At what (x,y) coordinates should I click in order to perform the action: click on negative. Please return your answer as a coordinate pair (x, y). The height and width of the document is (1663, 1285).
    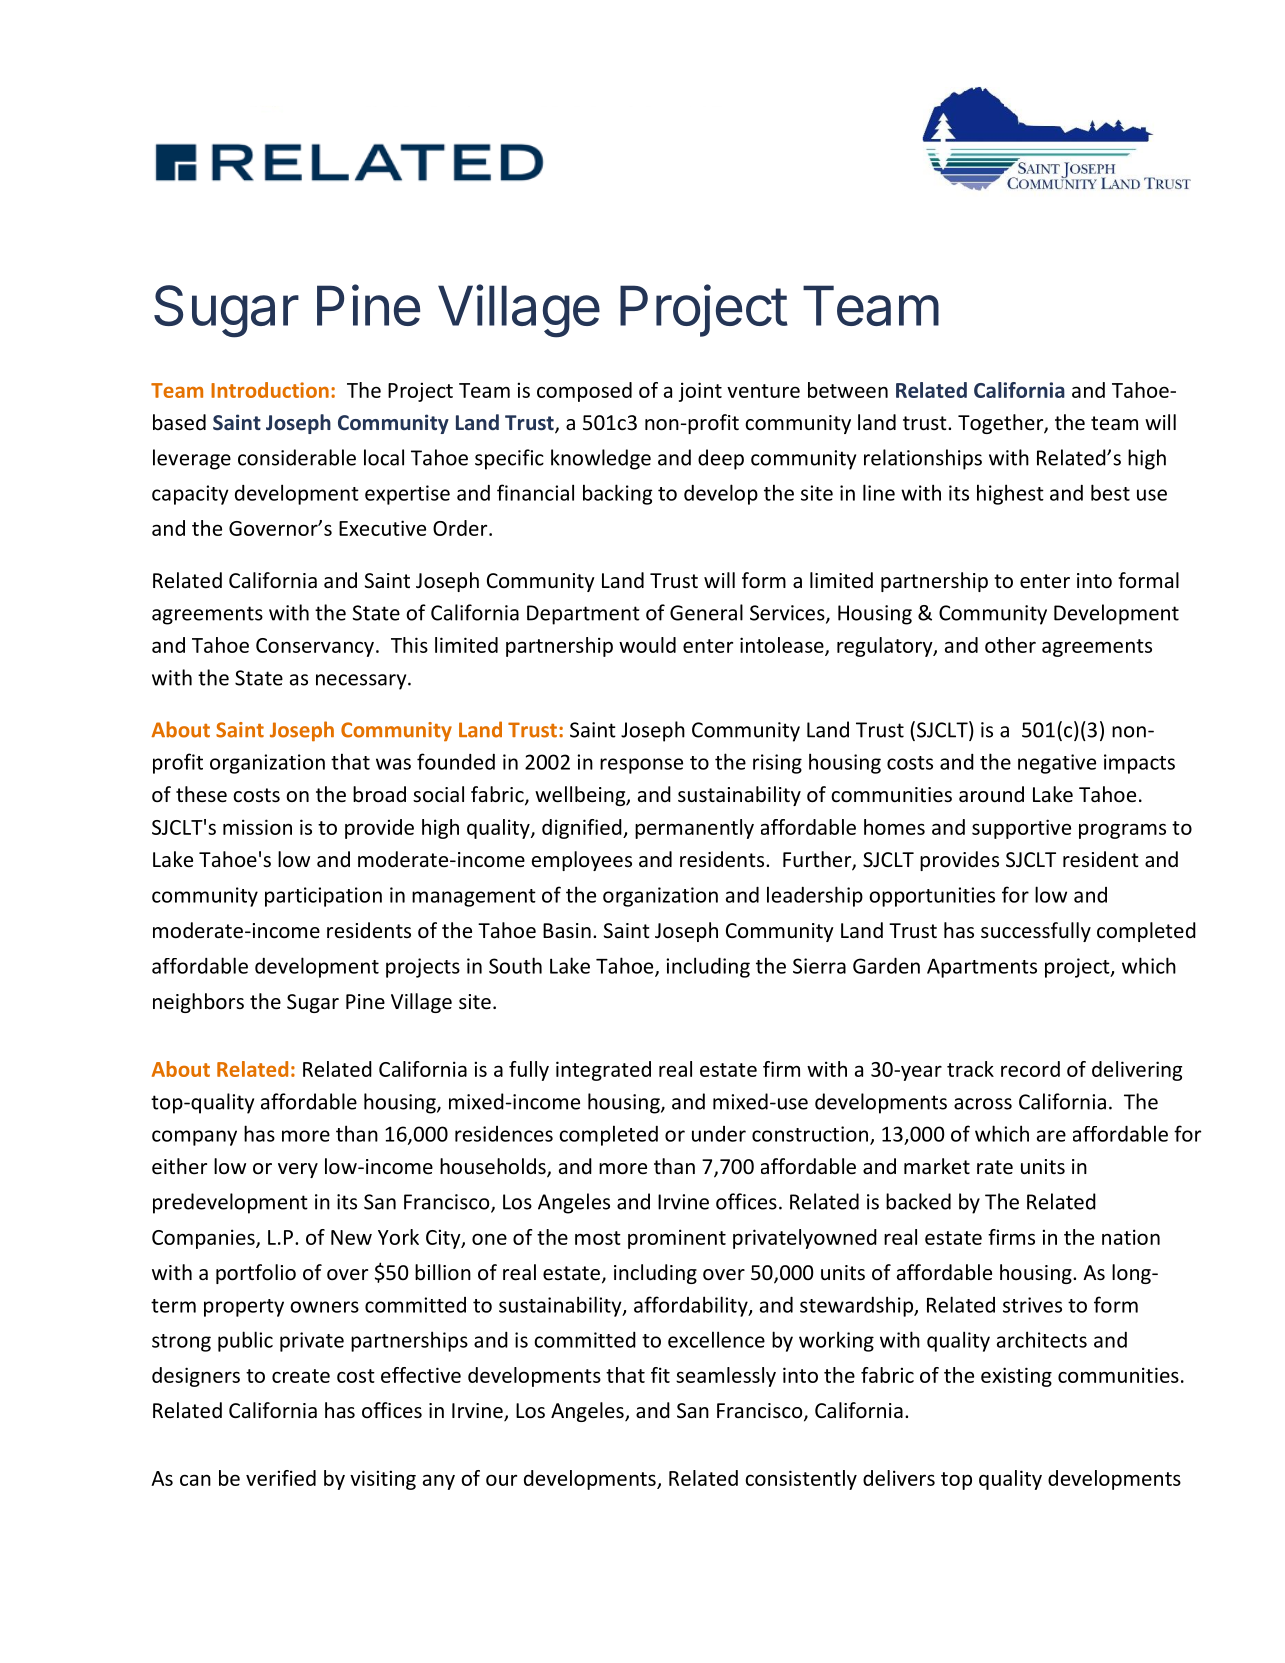
    Looking at the image, I should click on (1057, 764).
